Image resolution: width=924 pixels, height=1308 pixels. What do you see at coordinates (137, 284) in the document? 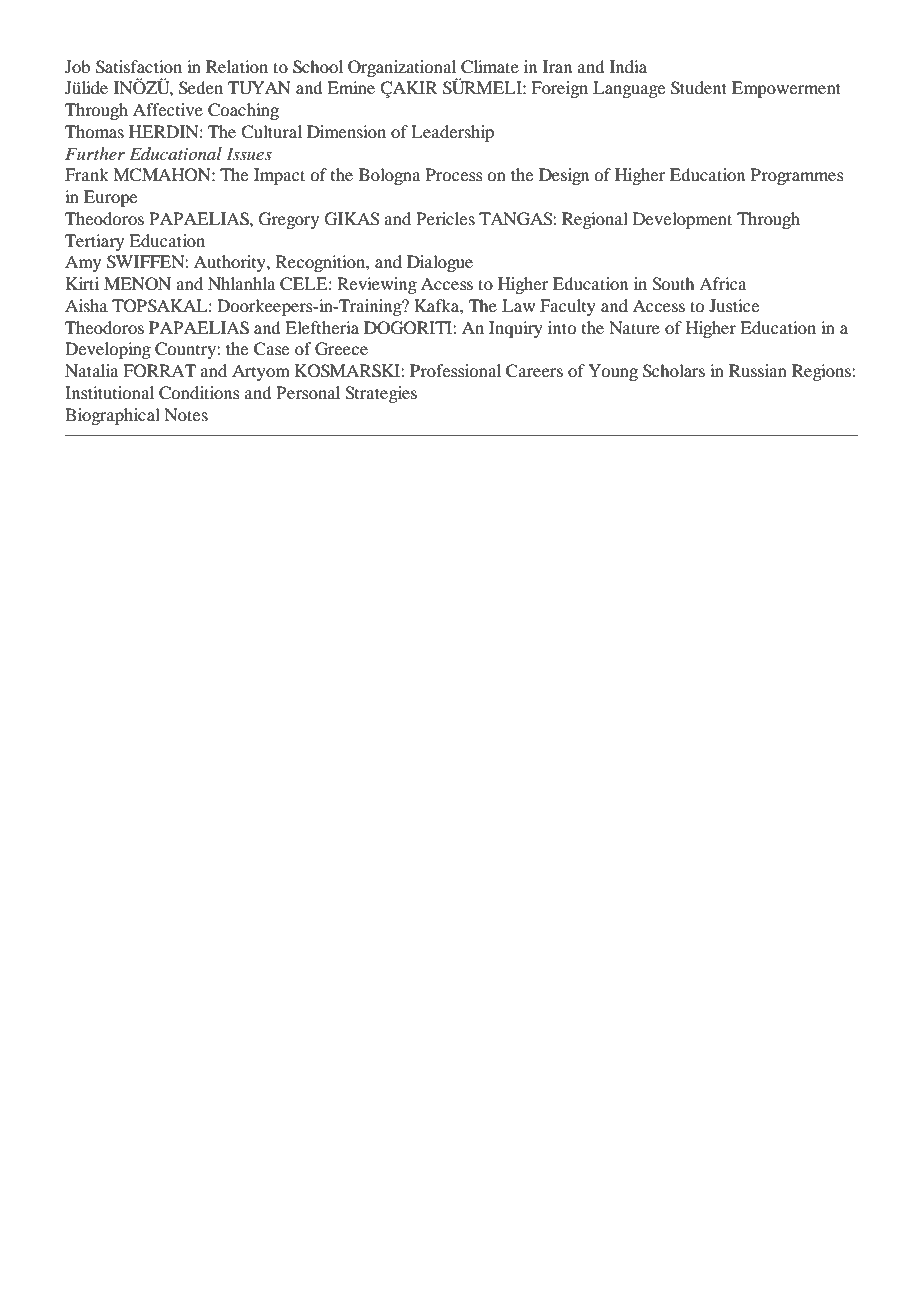
I see `MENON` at bounding box center [137, 284].
